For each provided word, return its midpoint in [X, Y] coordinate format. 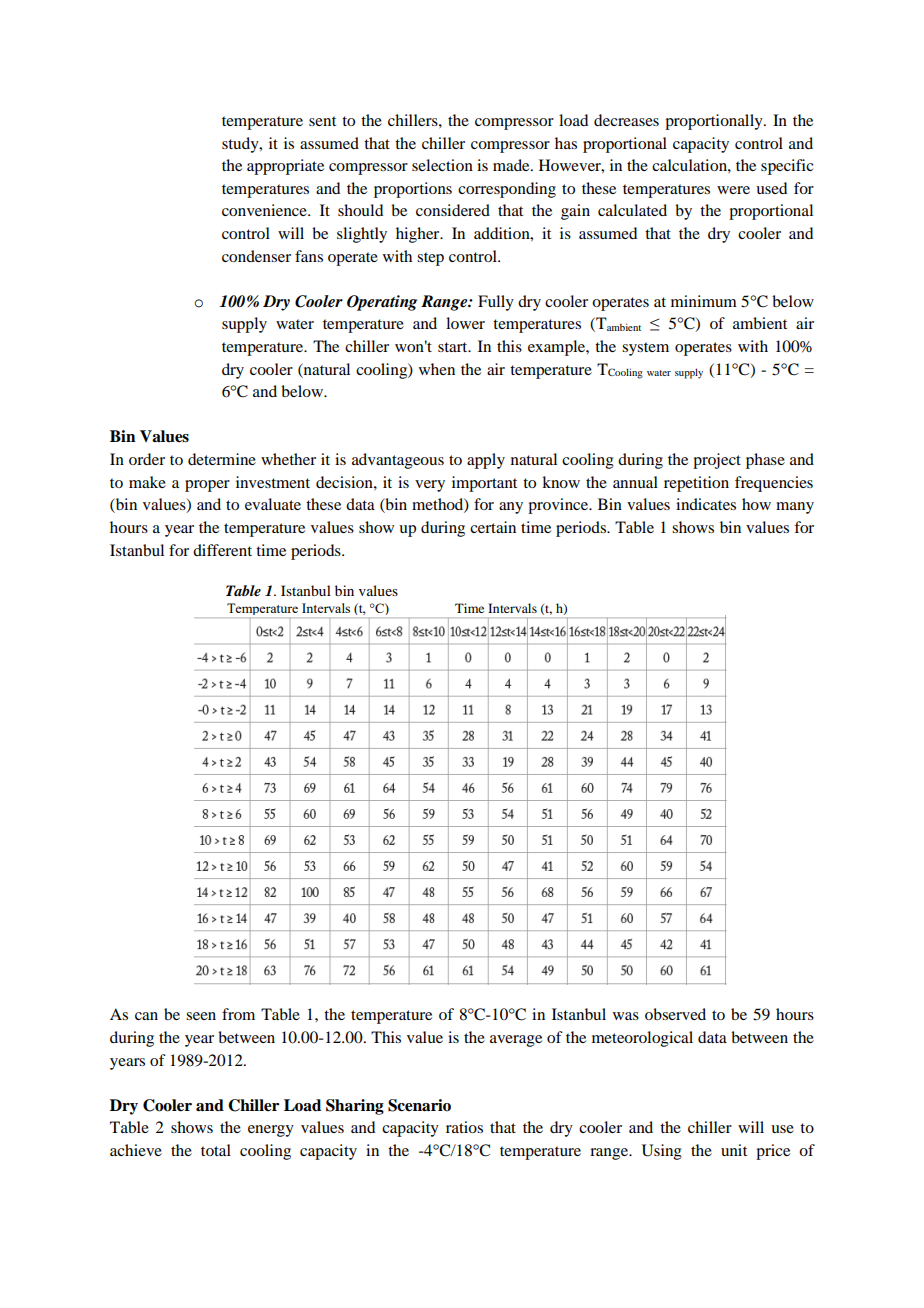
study [241, 145]
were [733, 190]
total [216, 1150]
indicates [706, 504]
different [222, 550]
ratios [464, 1127]
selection [442, 165]
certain [493, 527]
